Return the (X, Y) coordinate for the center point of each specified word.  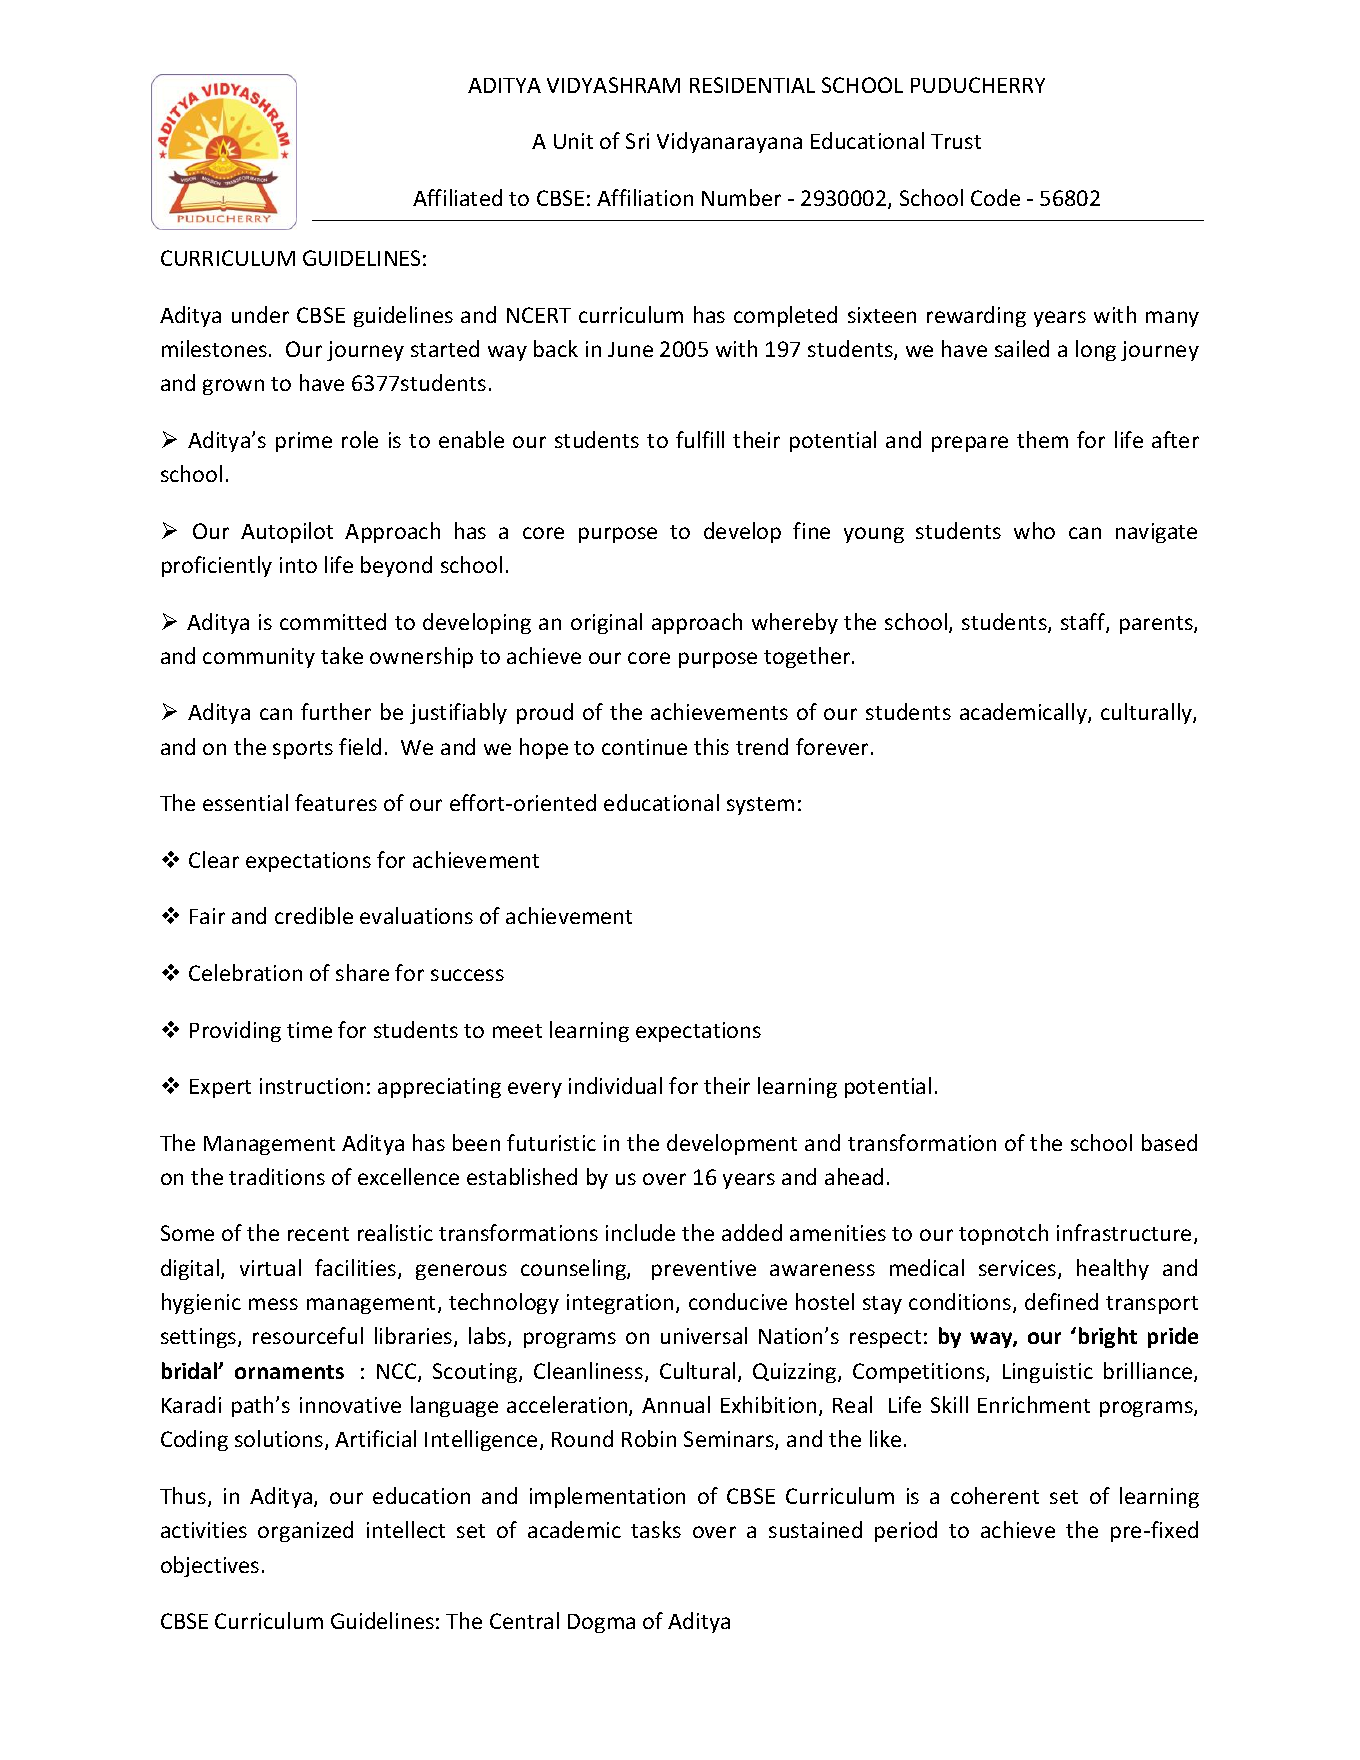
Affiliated (457, 197)
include (640, 1232)
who (1034, 530)
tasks (656, 1529)
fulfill (700, 439)
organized (305, 1531)
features (336, 802)
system (760, 806)
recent (318, 1234)
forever (832, 746)
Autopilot (287, 532)
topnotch (1003, 1234)
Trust (956, 141)
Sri (637, 141)
